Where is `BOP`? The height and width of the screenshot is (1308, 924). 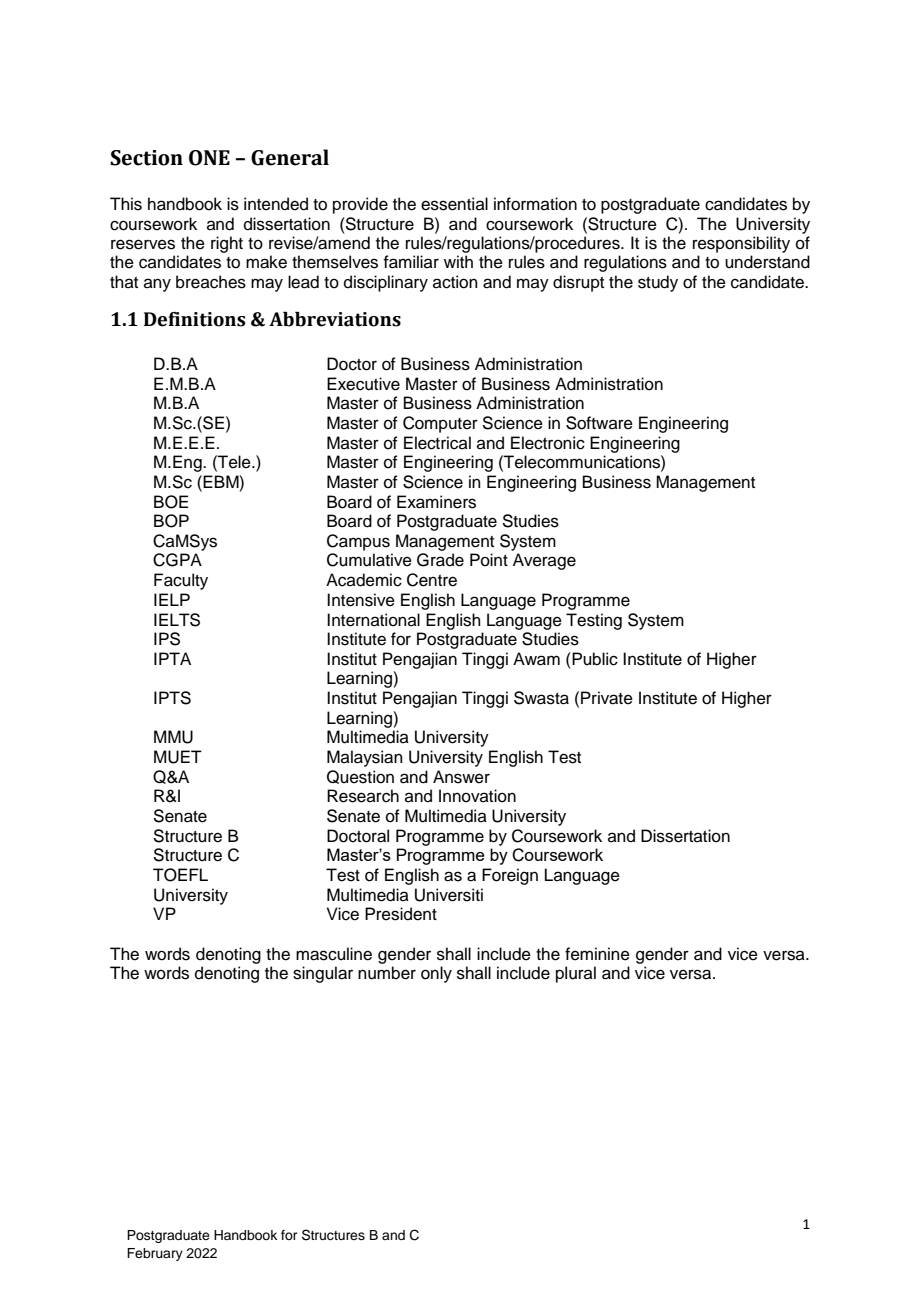
BOP is located at coordinates (171, 521).
